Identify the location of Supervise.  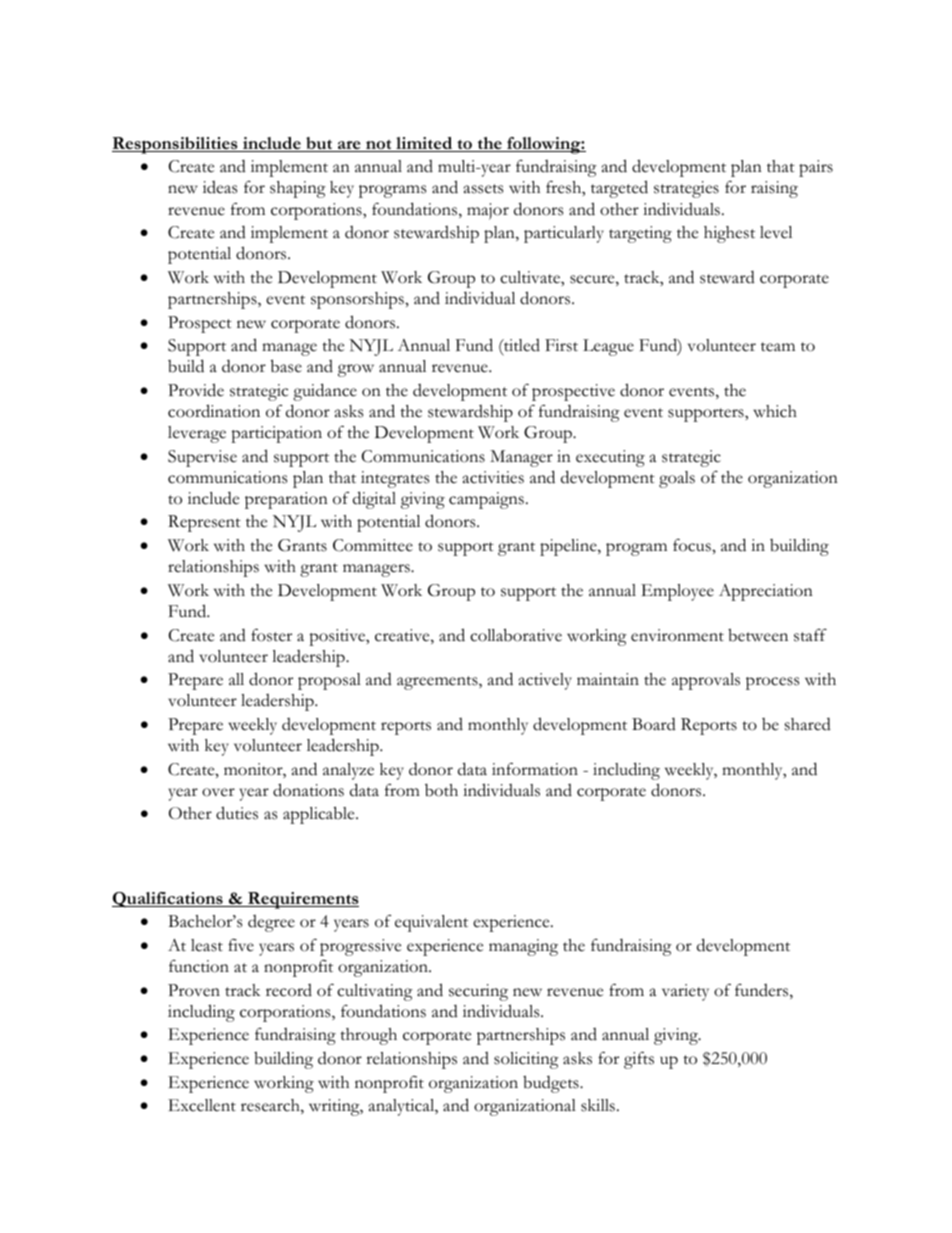
(202, 458).
